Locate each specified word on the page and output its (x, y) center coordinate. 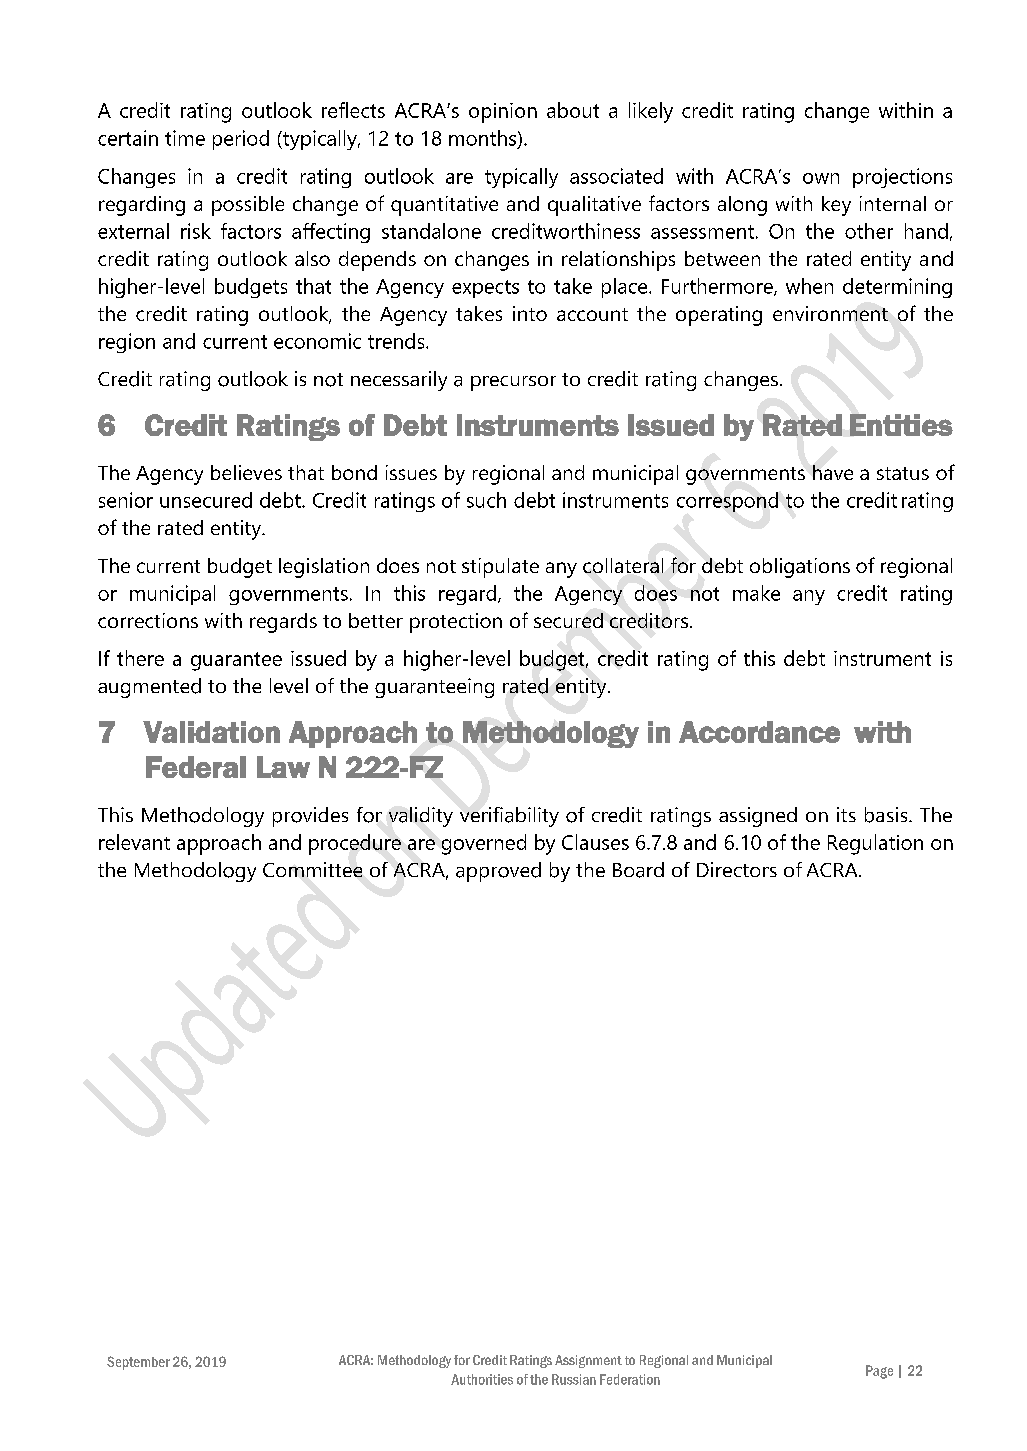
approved (498, 872)
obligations (800, 568)
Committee (312, 869)
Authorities (482, 1379)
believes (246, 472)
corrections (148, 620)
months (484, 139)
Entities (901, 425)
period (241, 140)
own (821, 178)
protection (456, 623)
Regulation (875, 844)
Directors (737, 869)
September (138, 1363)
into (530, 313)
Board (638, 870)
